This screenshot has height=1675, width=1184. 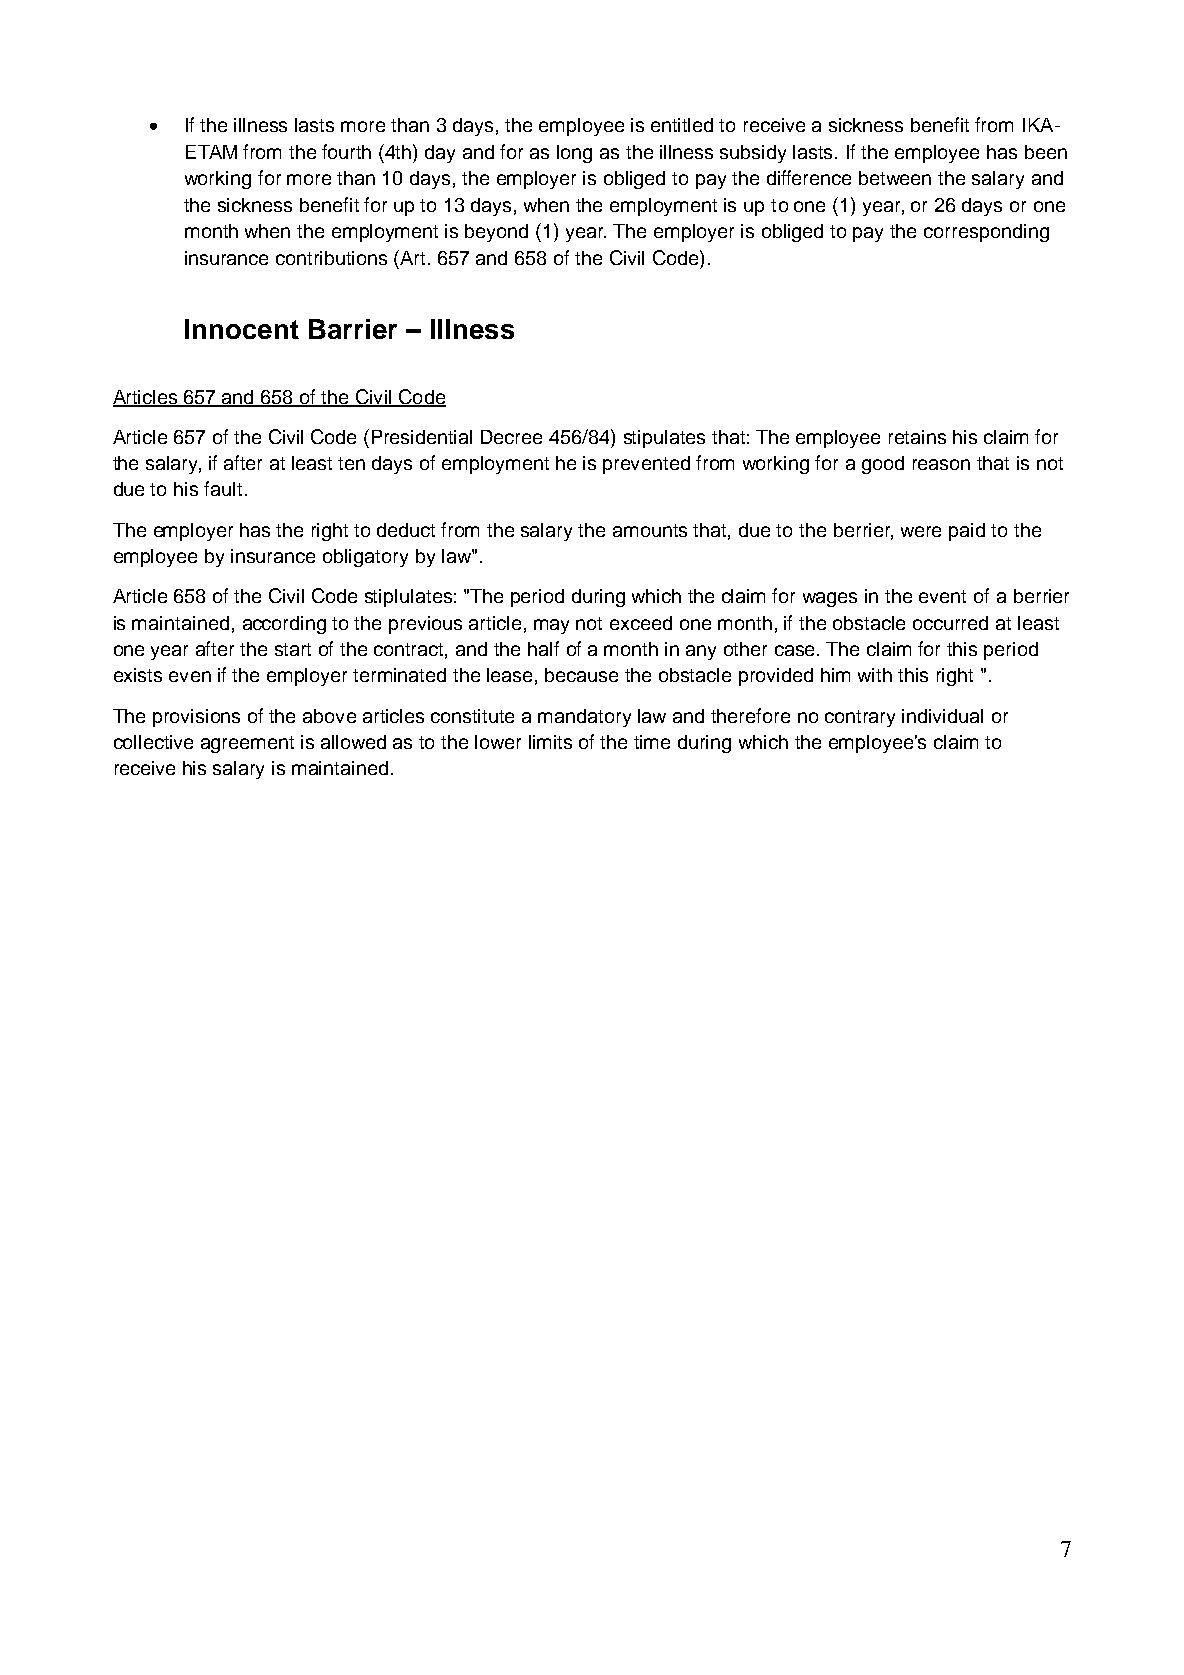 I want to click on long, so click(x=574, y=154).
